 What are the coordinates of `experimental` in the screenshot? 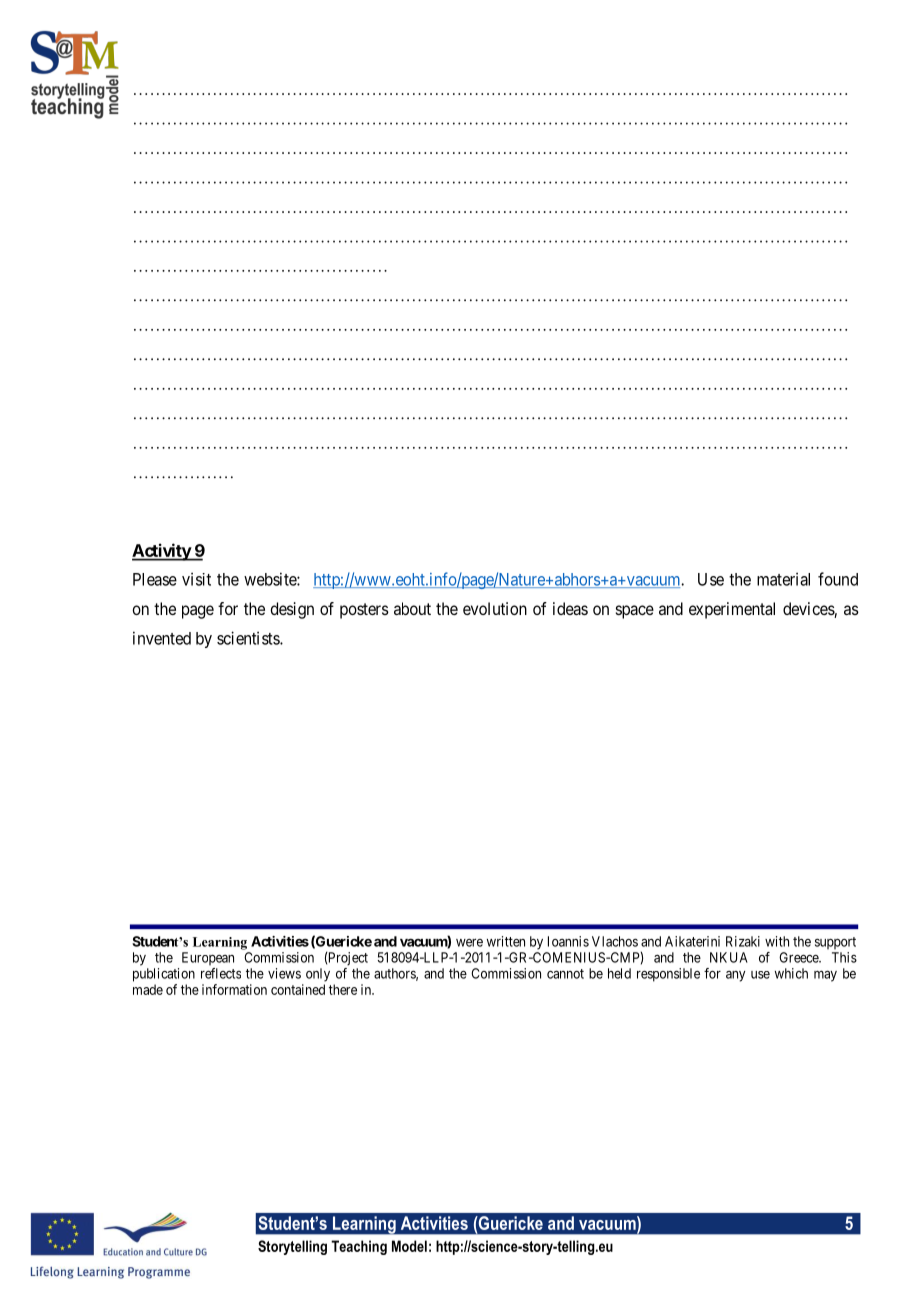 It's located at (732, 610).
